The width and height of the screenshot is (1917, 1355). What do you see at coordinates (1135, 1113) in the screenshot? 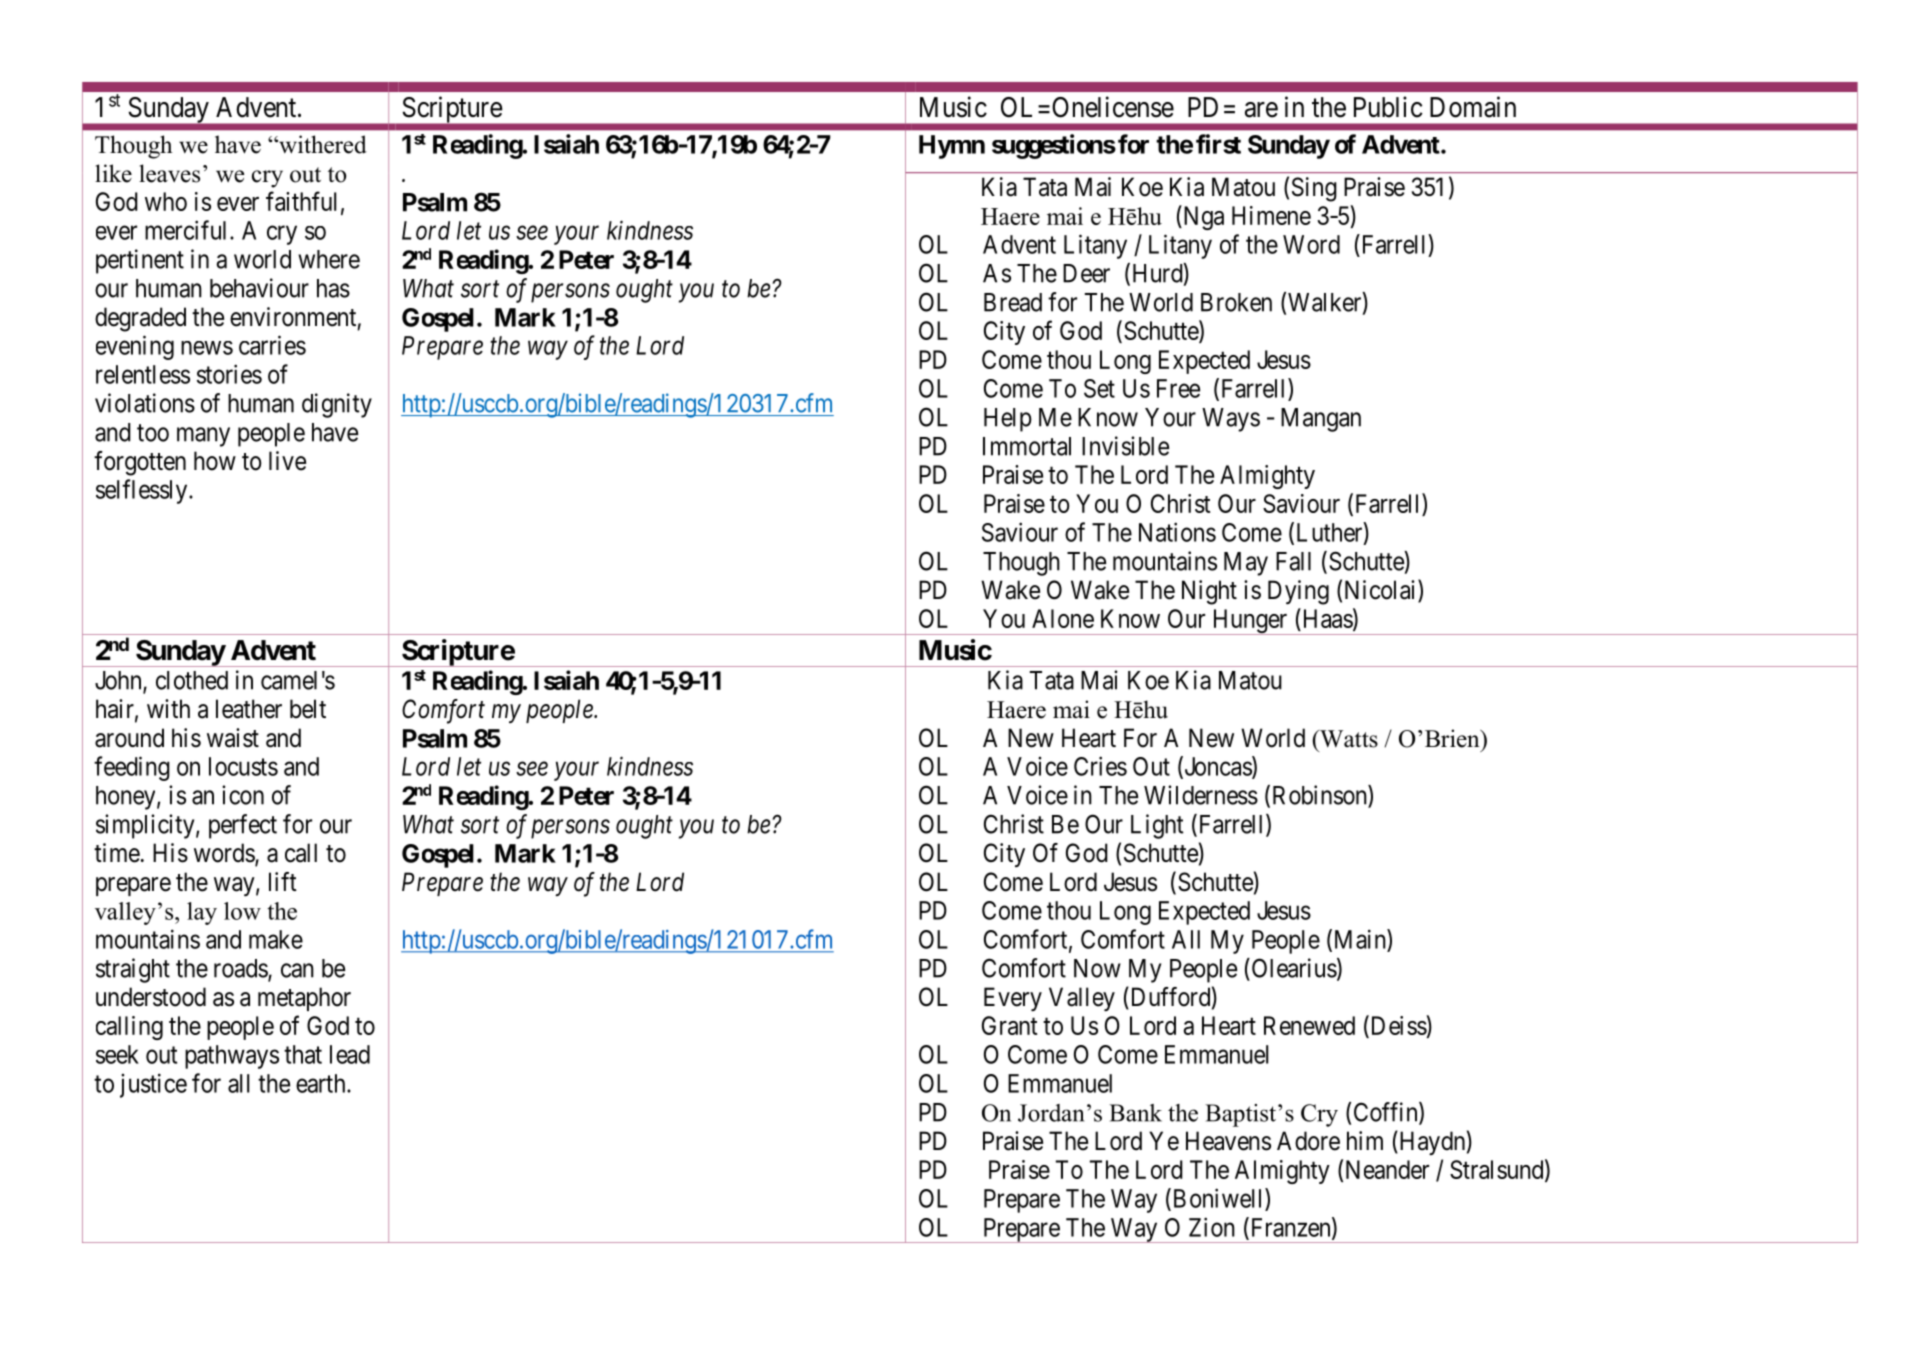
I see `Bank` at bounding box center [1135, 1113].
